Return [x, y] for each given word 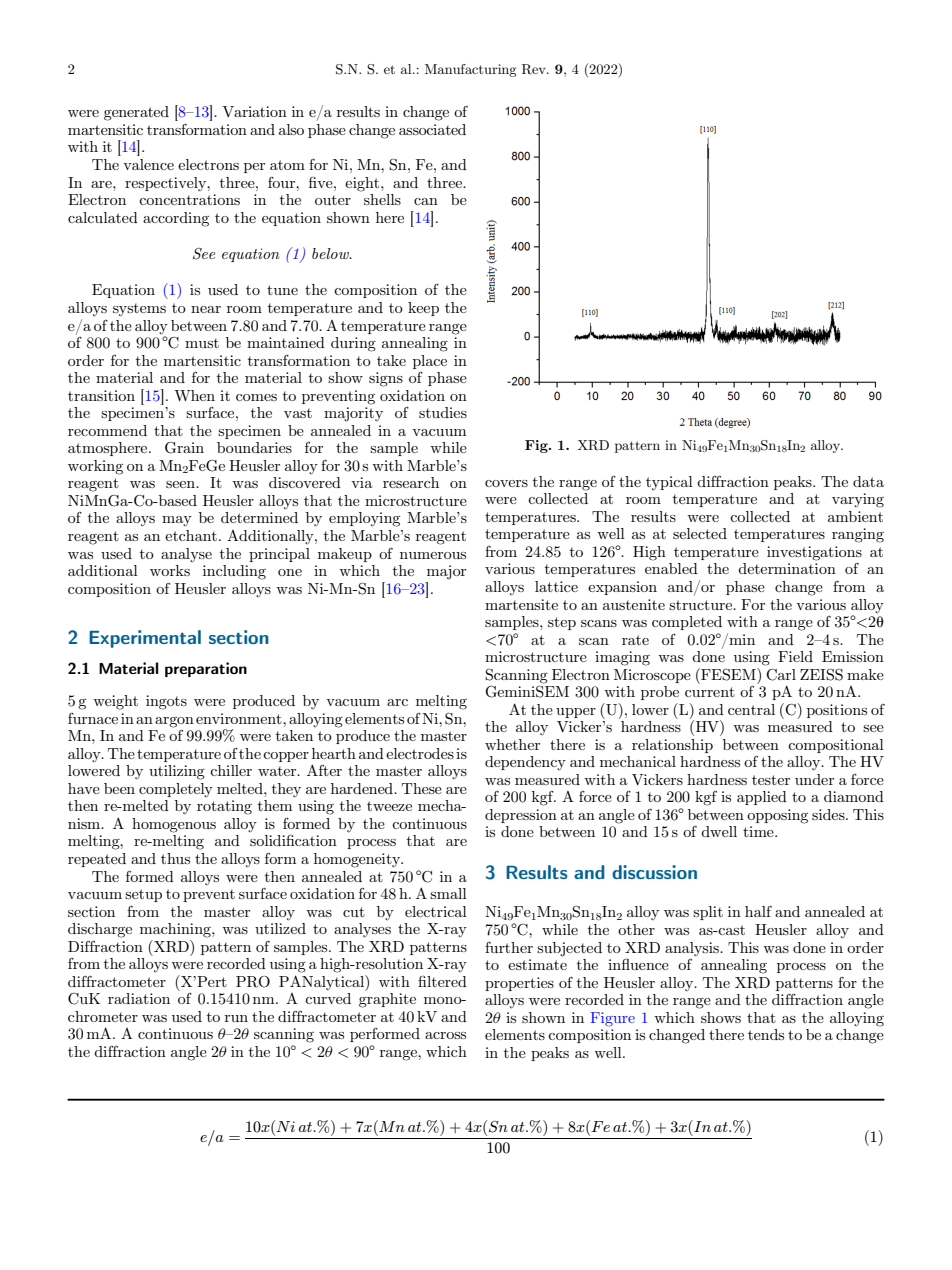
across [445, 1035]
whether [512, 744]
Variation [254, 111]
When [194, 395]
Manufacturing [470, 70]
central [751, 709]
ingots [166, 702]
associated [432, 129]
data [868, 481]
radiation [139, 998]
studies [443, 412]
